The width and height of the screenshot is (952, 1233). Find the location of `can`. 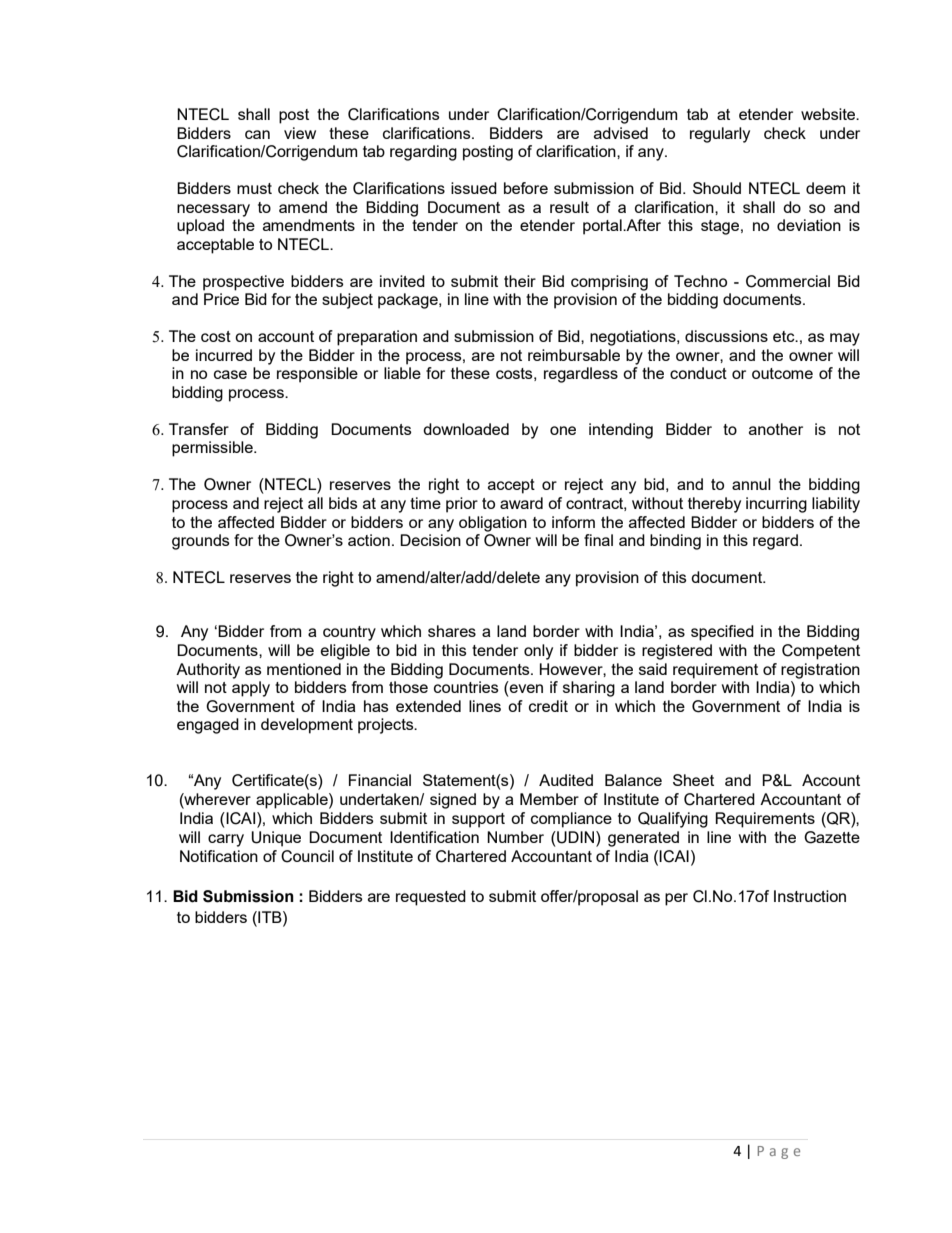

can is located at coordinates (257, 134).
